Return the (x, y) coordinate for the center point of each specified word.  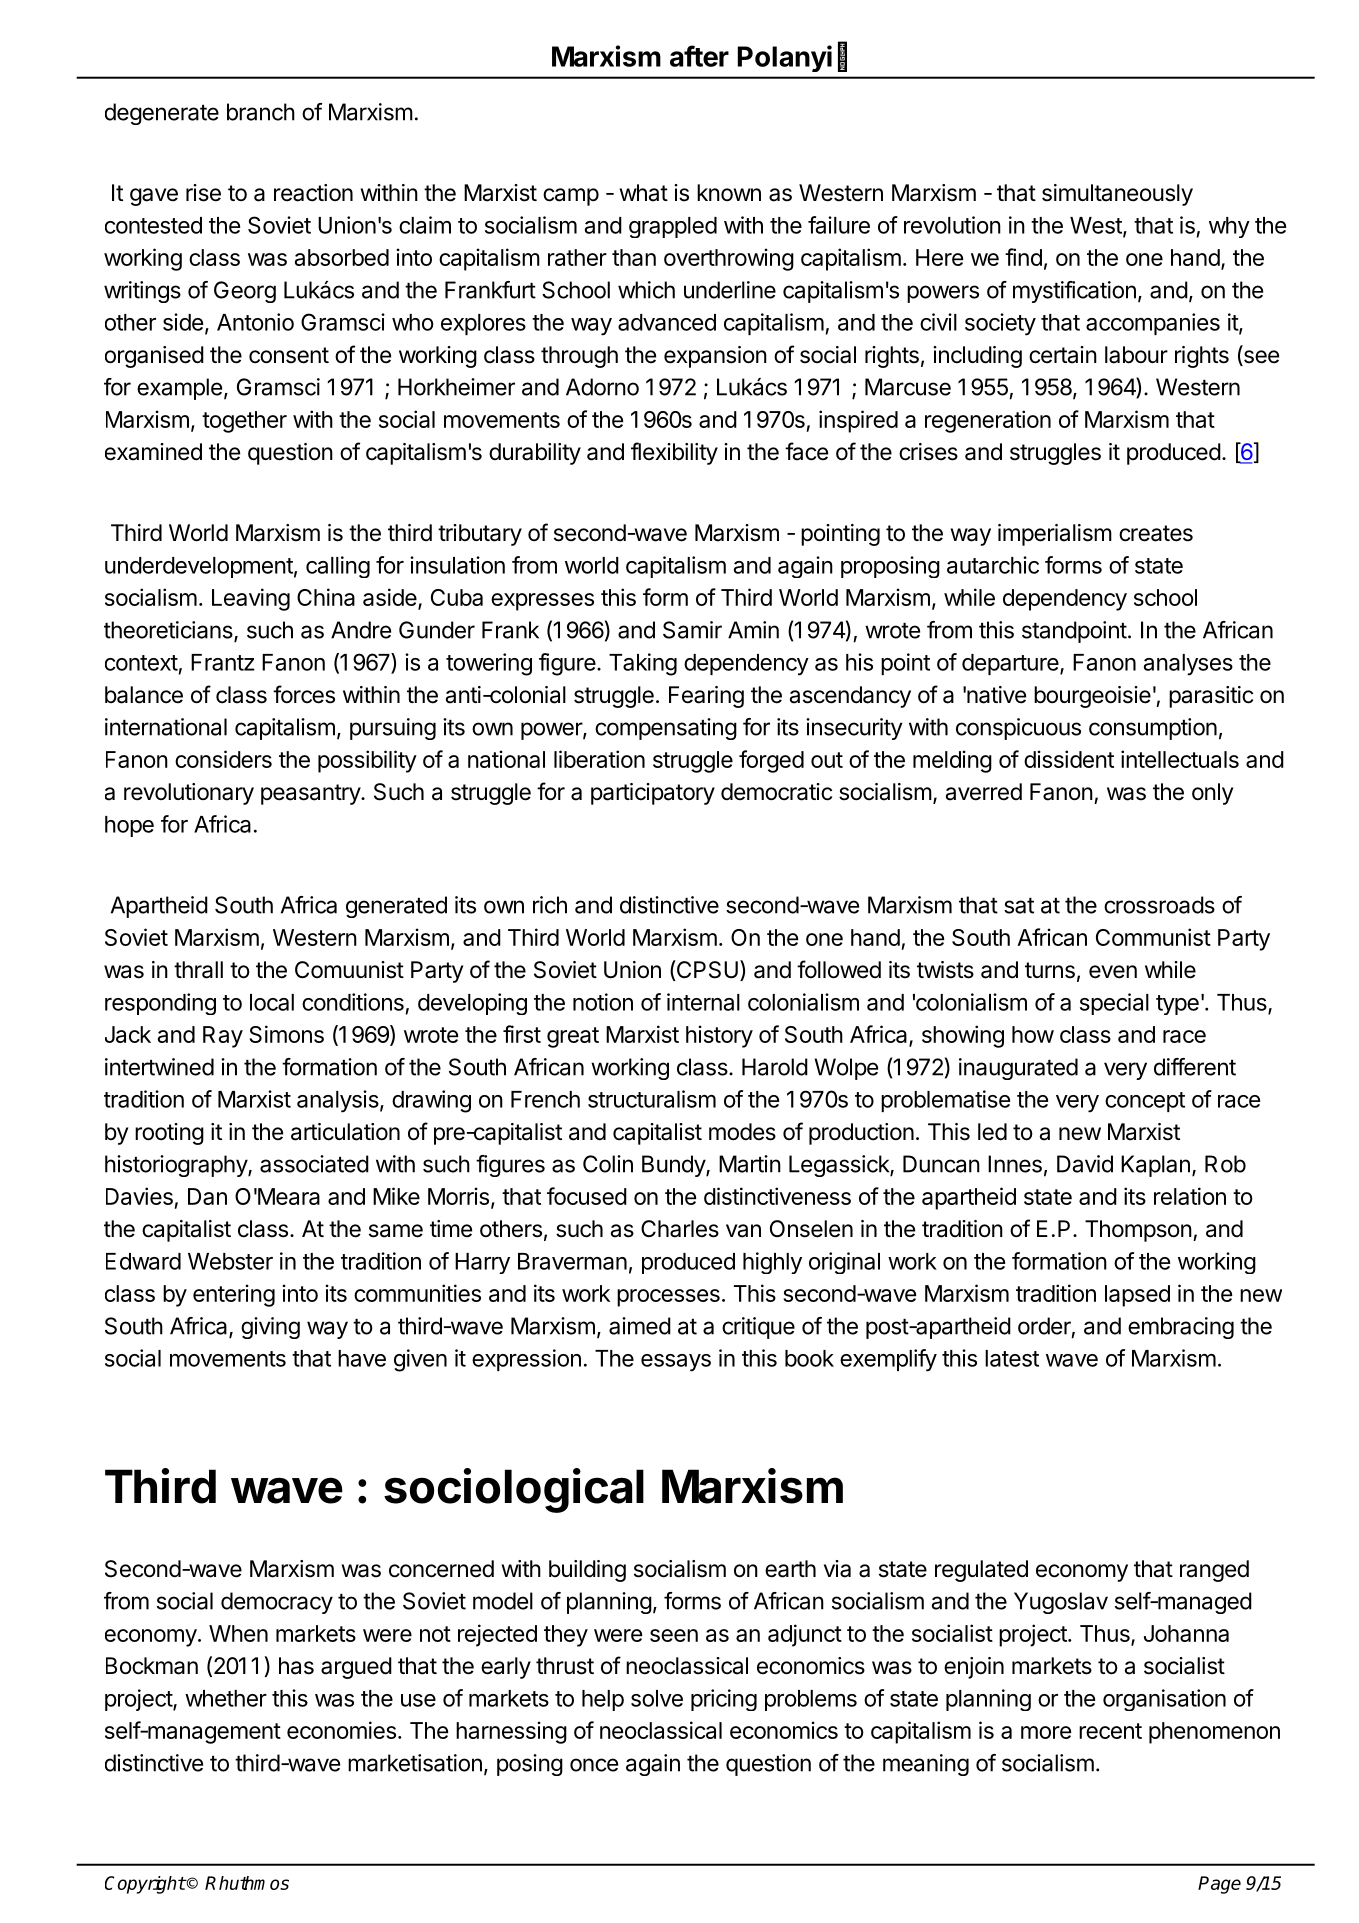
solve (657, 1698)
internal (703, 1002)
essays (676, 1363)
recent (1110, 1731)
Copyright (145, 1885)
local (272, 1002)
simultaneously (1117, 195)
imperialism (1055, 535)
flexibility (674, 453)
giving (270, 1328)
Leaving (251, 599)
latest (1012, 1358)
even (1113, 972)
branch (261, 112)
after (699, 56)
